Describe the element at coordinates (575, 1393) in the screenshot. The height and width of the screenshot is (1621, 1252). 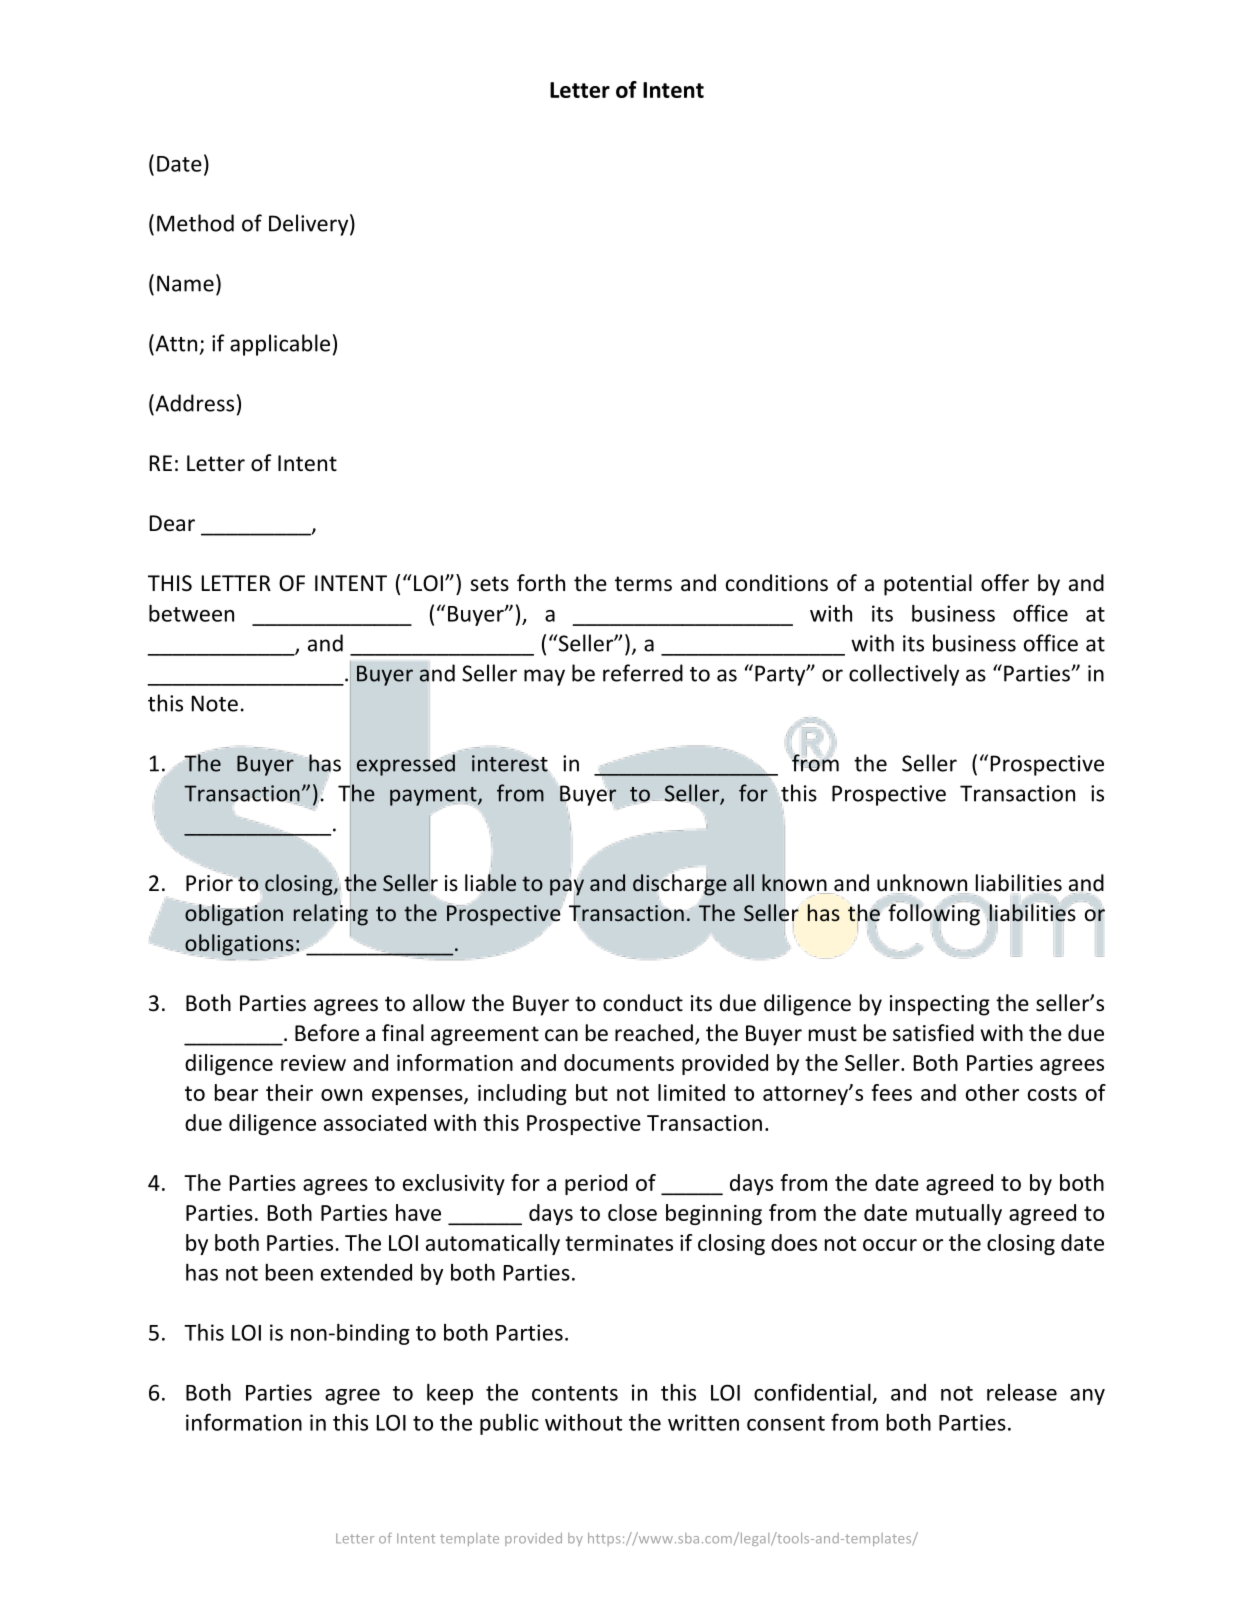
I see `contents` at that location.
